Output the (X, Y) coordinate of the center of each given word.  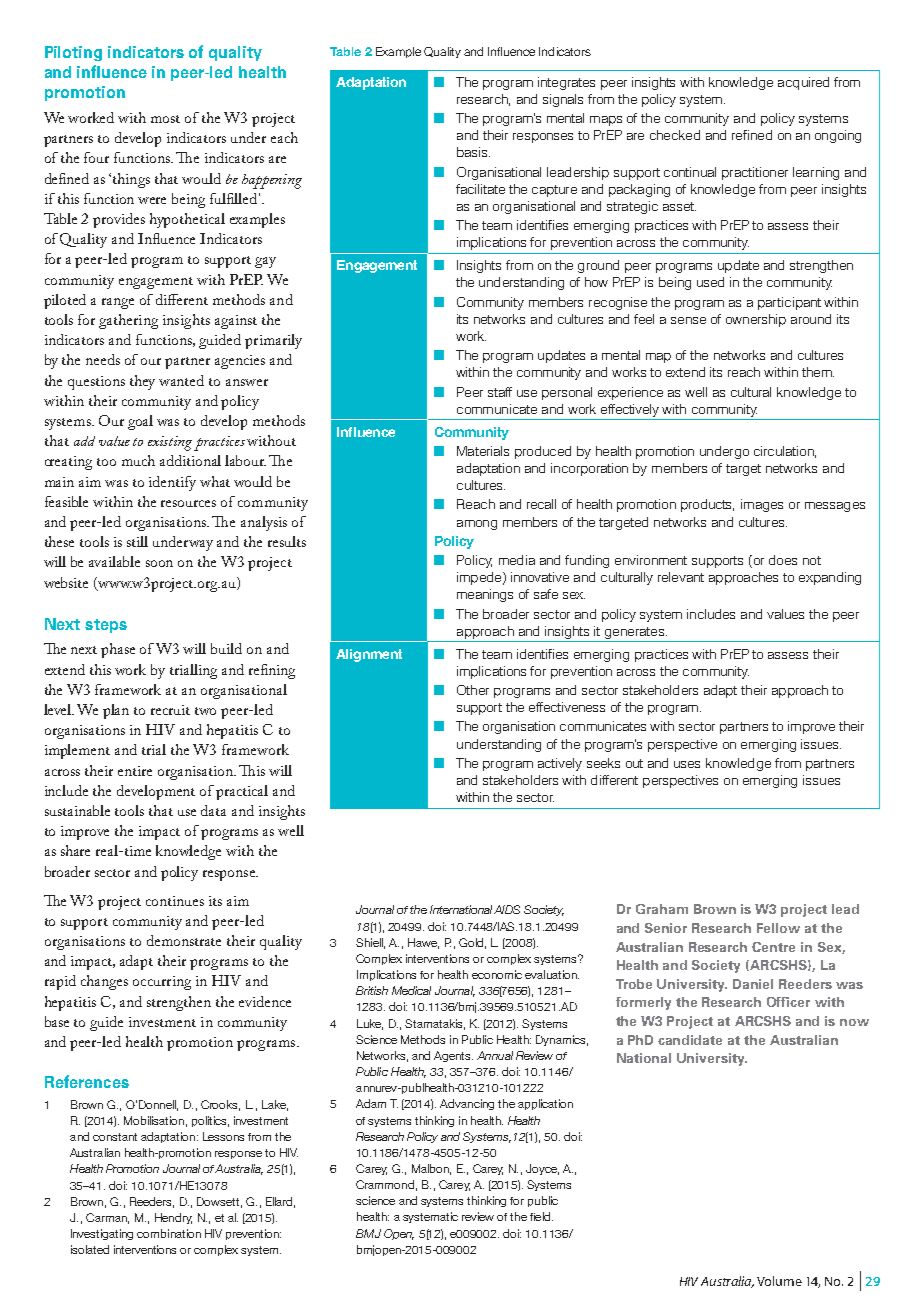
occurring (162, 983)
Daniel (753, 984)
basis (473, 152)
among (477, 525)
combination (169, 1233)
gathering (128, 321)
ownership (756, 320)
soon (159, 563)
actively (560, 764)
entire (135, 771)
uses (687, 764)
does (783, 560)
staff (500, 392)
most (165, 119)
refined (752, 135)
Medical (411, 990)
